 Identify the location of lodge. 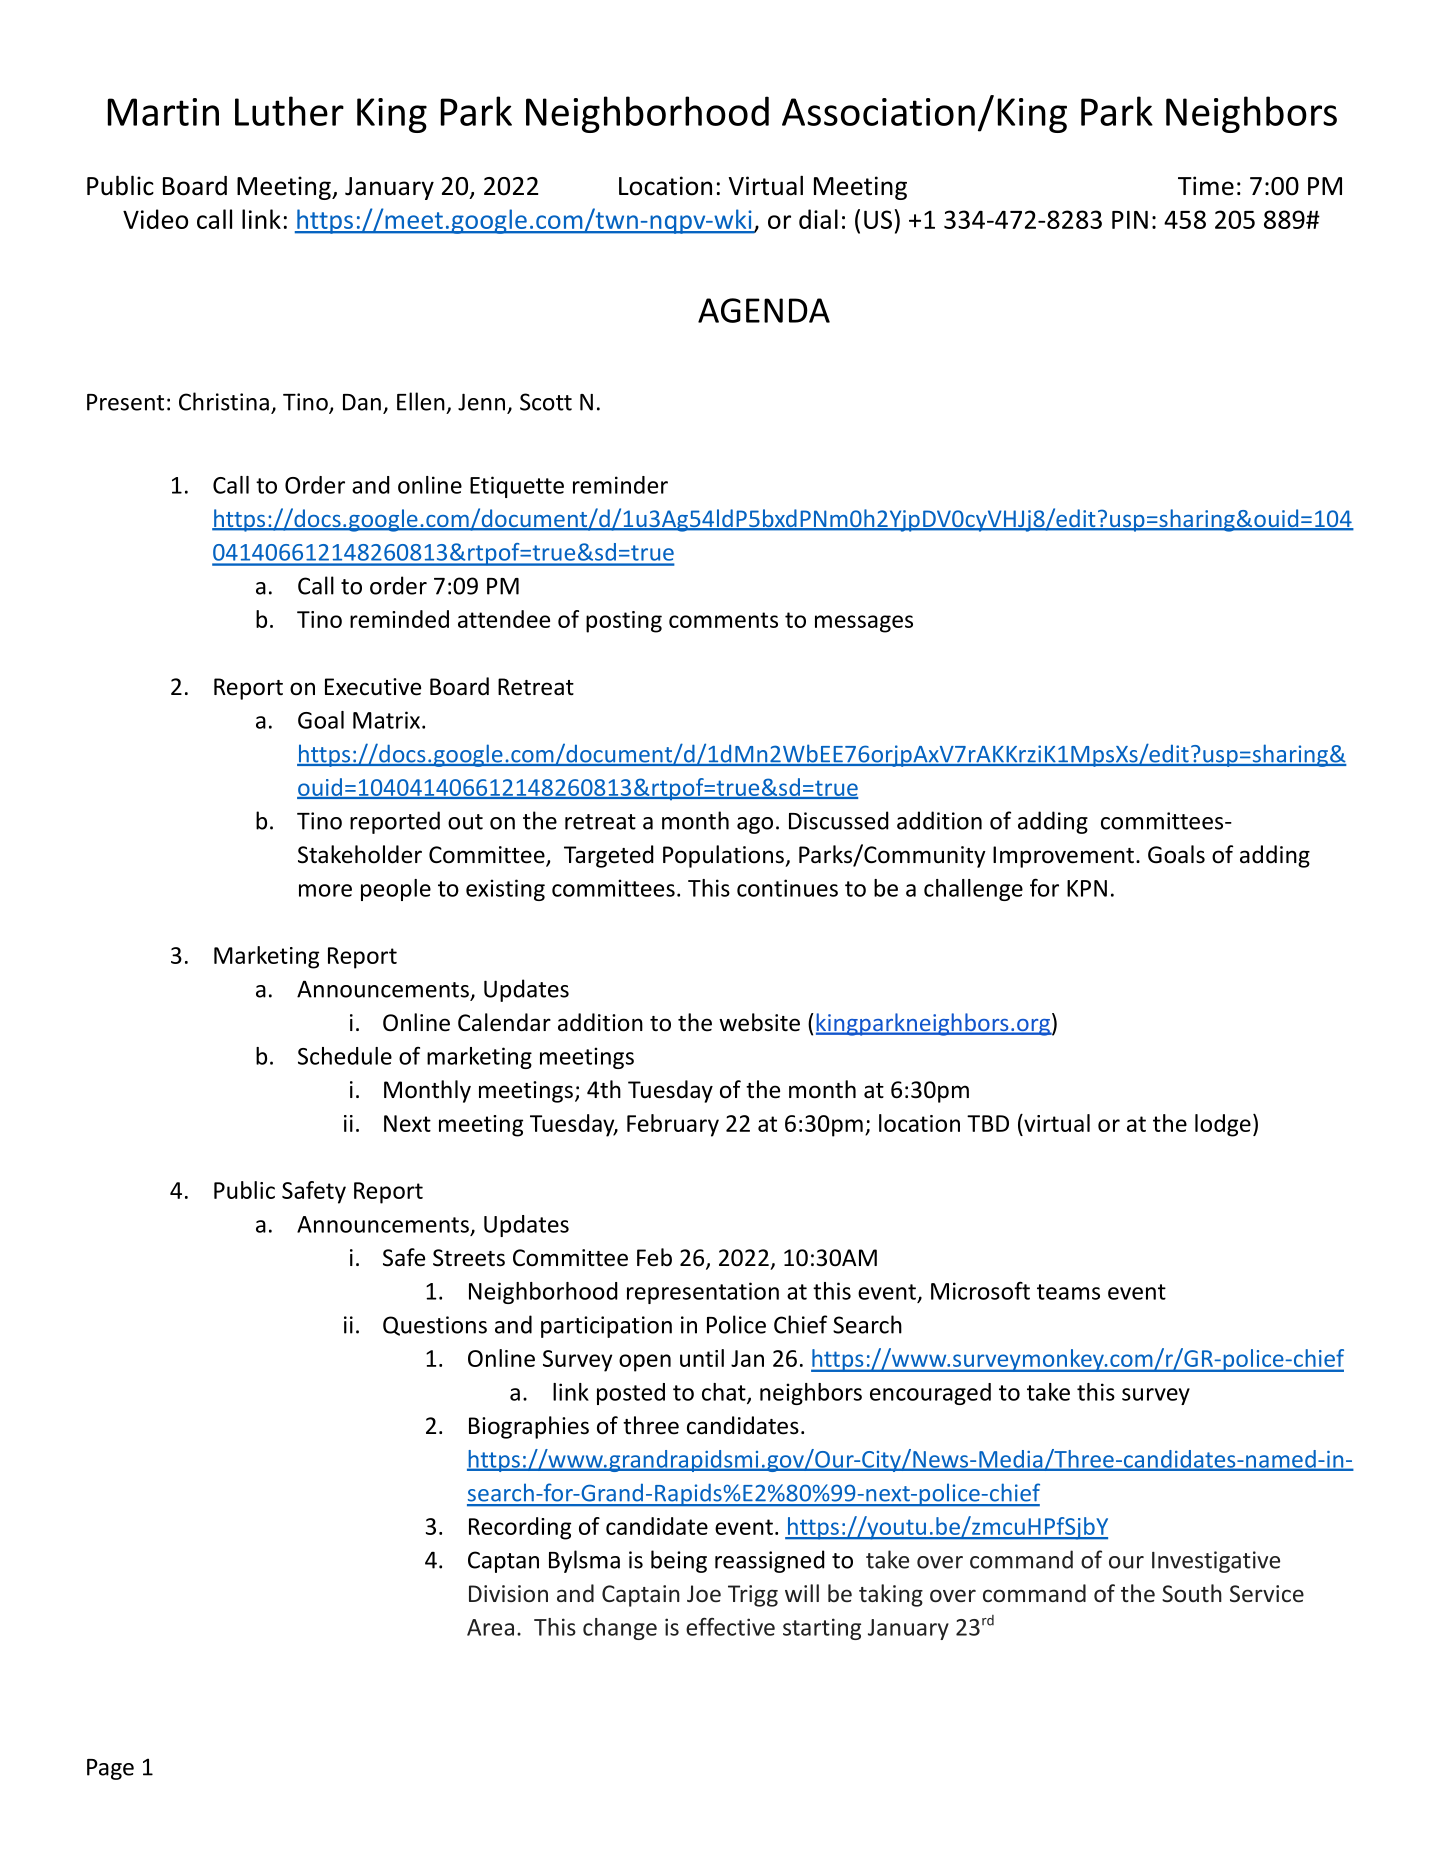
(1223, 1125).
